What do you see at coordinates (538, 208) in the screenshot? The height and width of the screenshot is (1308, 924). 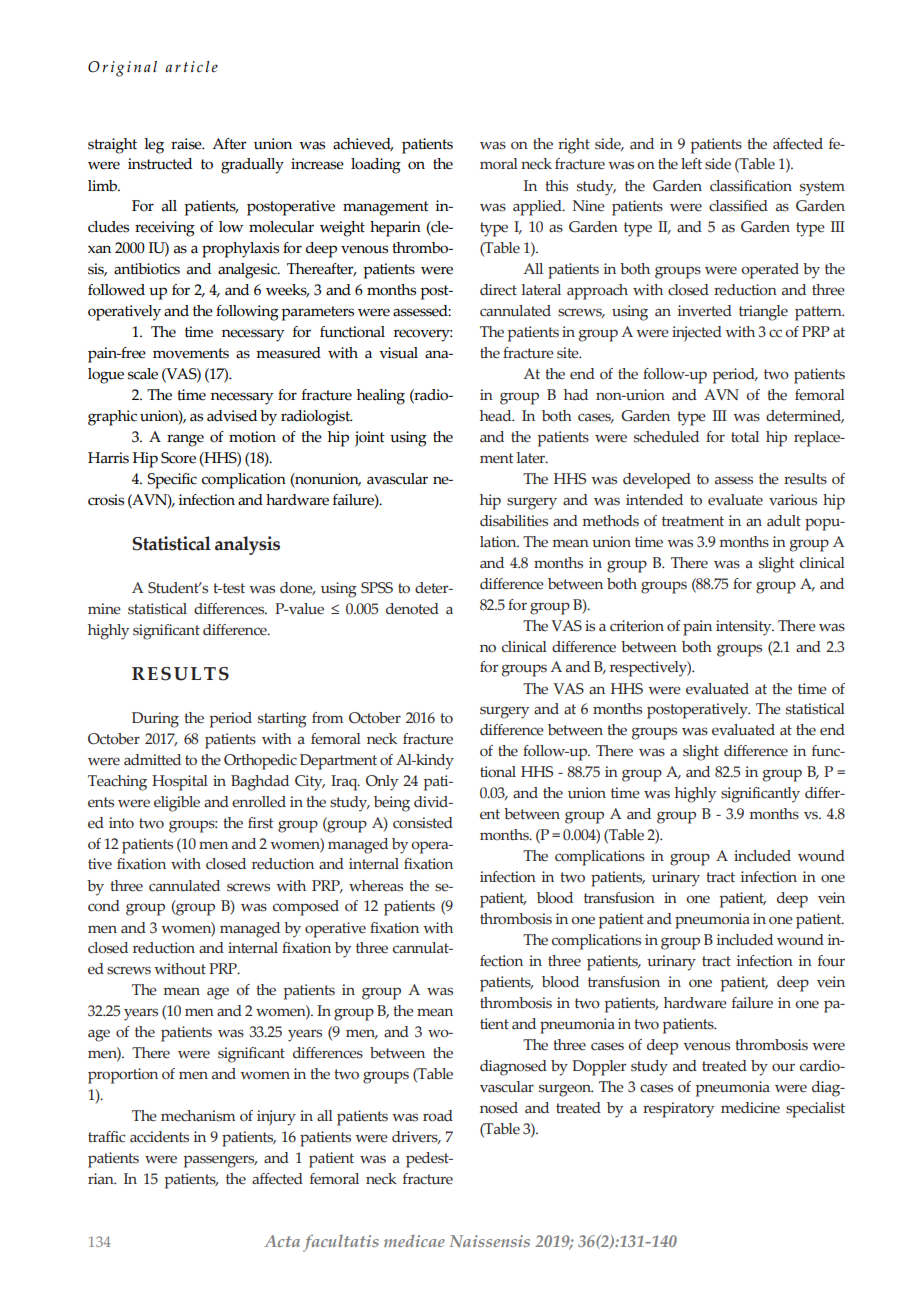 I see `applied` at bounding box center [538, 208].
